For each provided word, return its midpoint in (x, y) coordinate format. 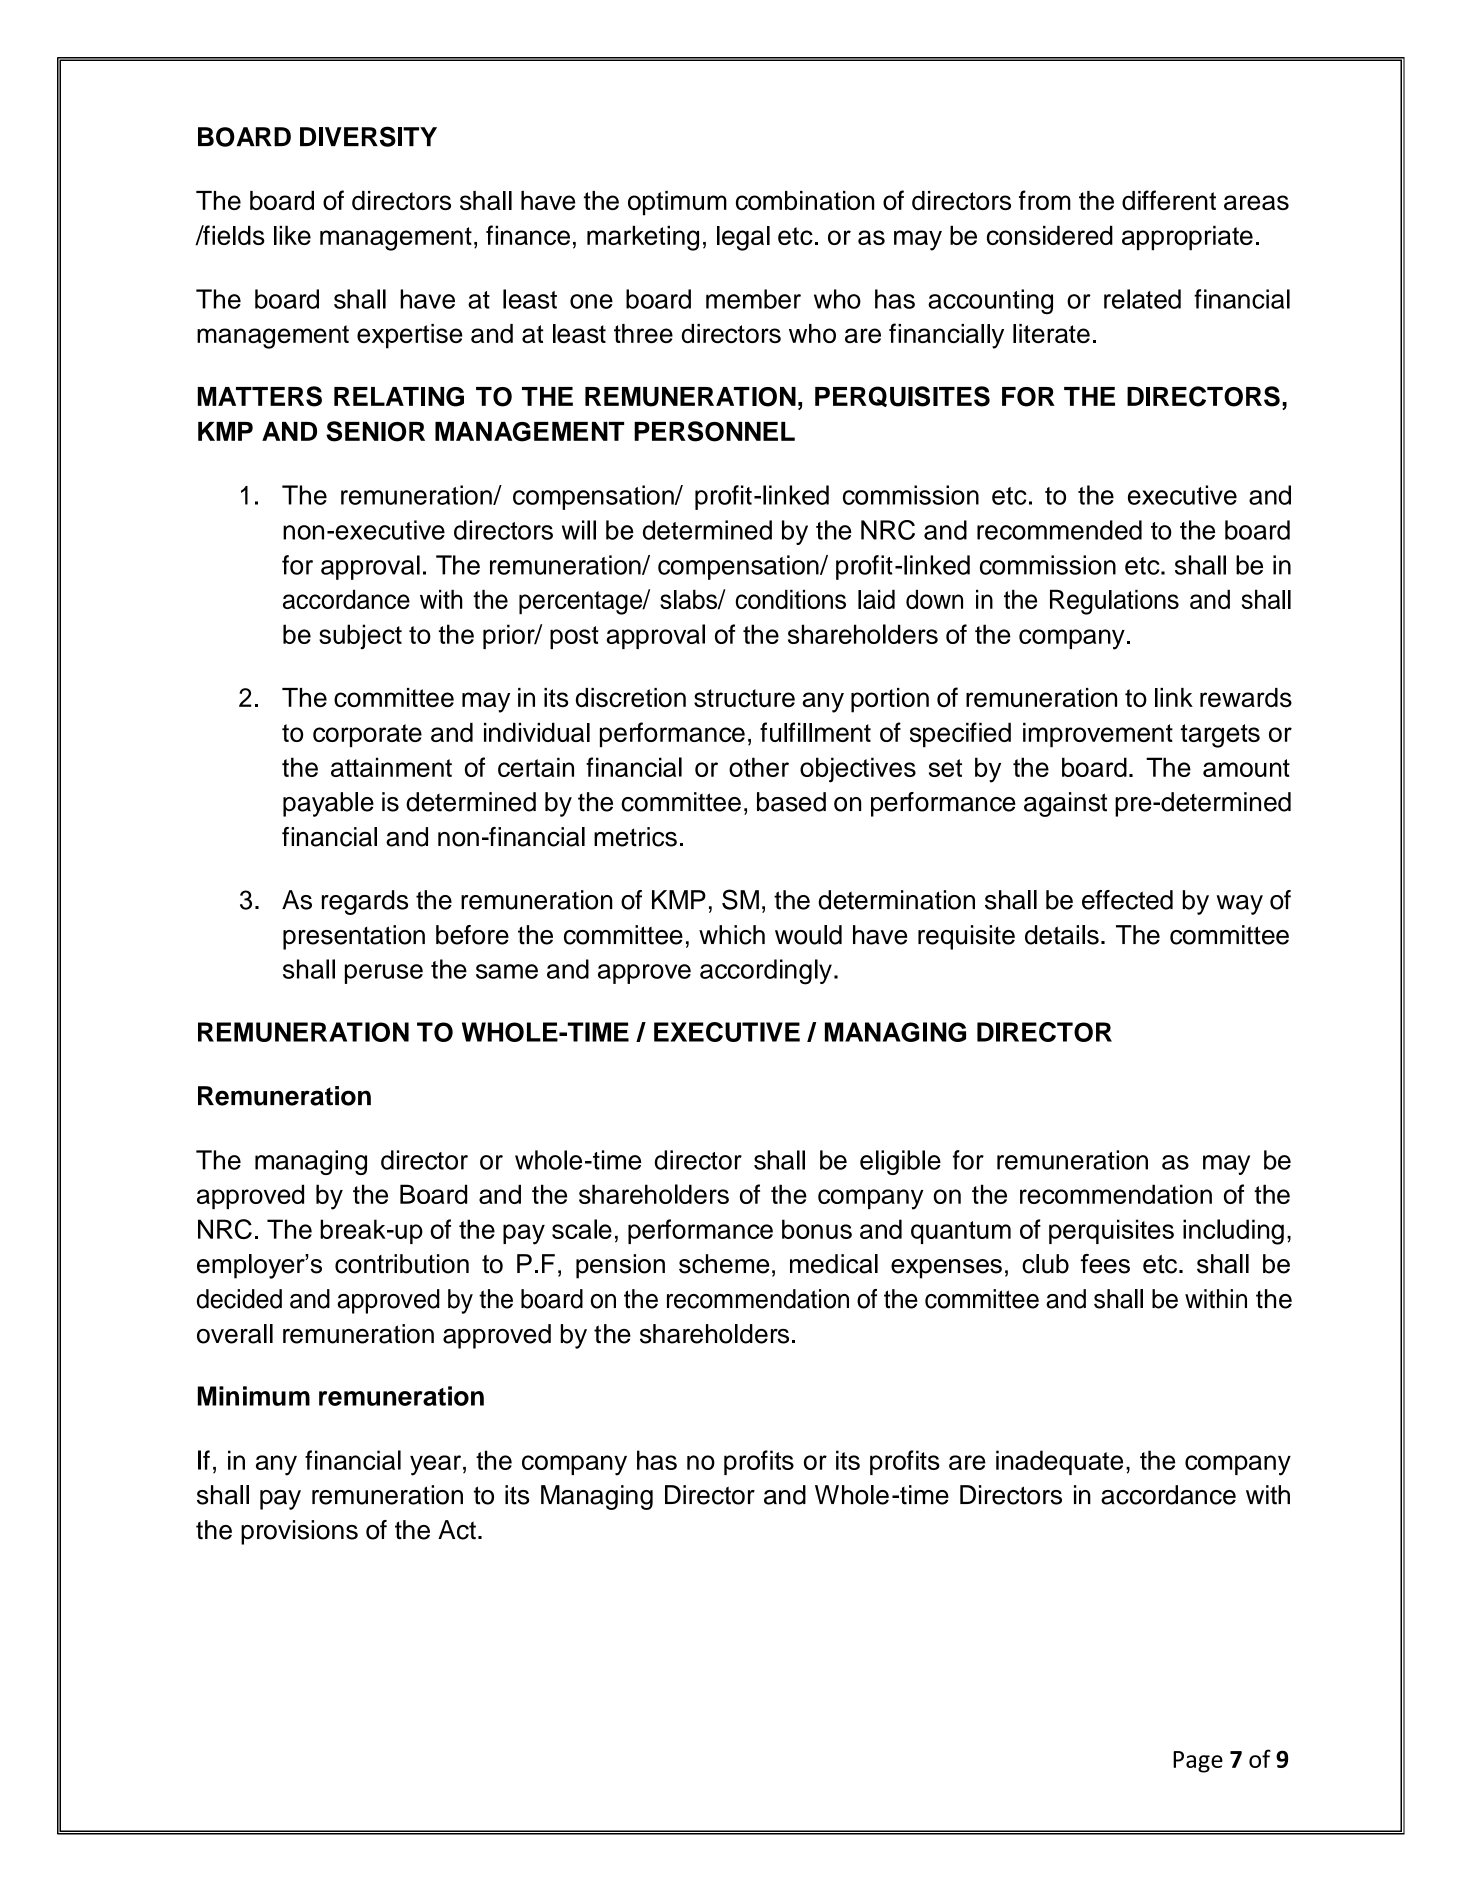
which (732, 935)
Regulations (1114, 602)
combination (805, 200)
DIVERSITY (368, 136)
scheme (724, 1264)
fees (1105, 1264)
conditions (790, 599)
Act (457, 1530)
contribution (402, 1264)
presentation (354, 937)
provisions (299, 1532)
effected (1127, 900)
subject (360, 636)
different (1169, 200)
